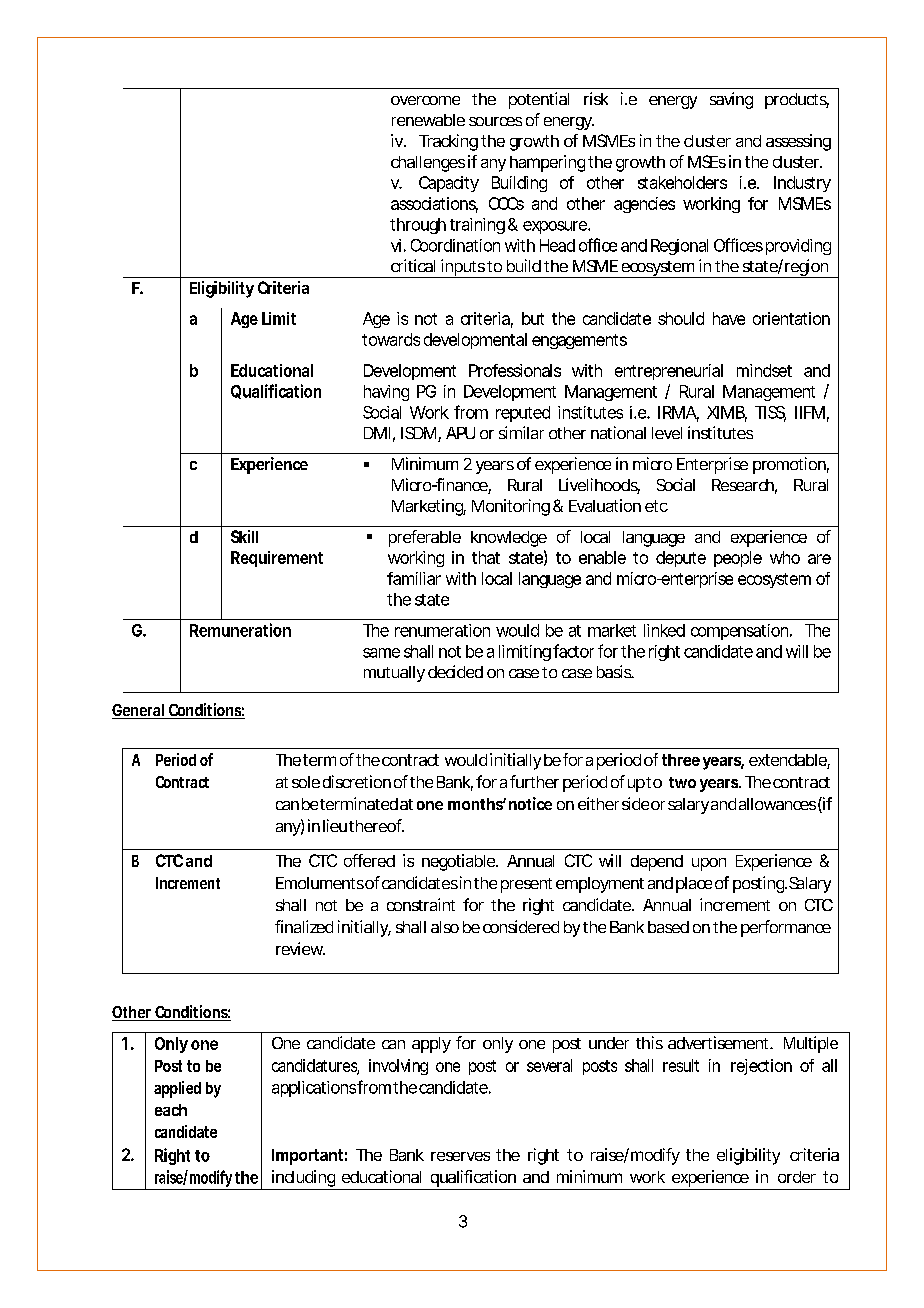 This screenshot has width=924, height=1308. What do you see at coordinates (738, 559) in the screenshot?
I see `people` at bounding box center [738, 559].
